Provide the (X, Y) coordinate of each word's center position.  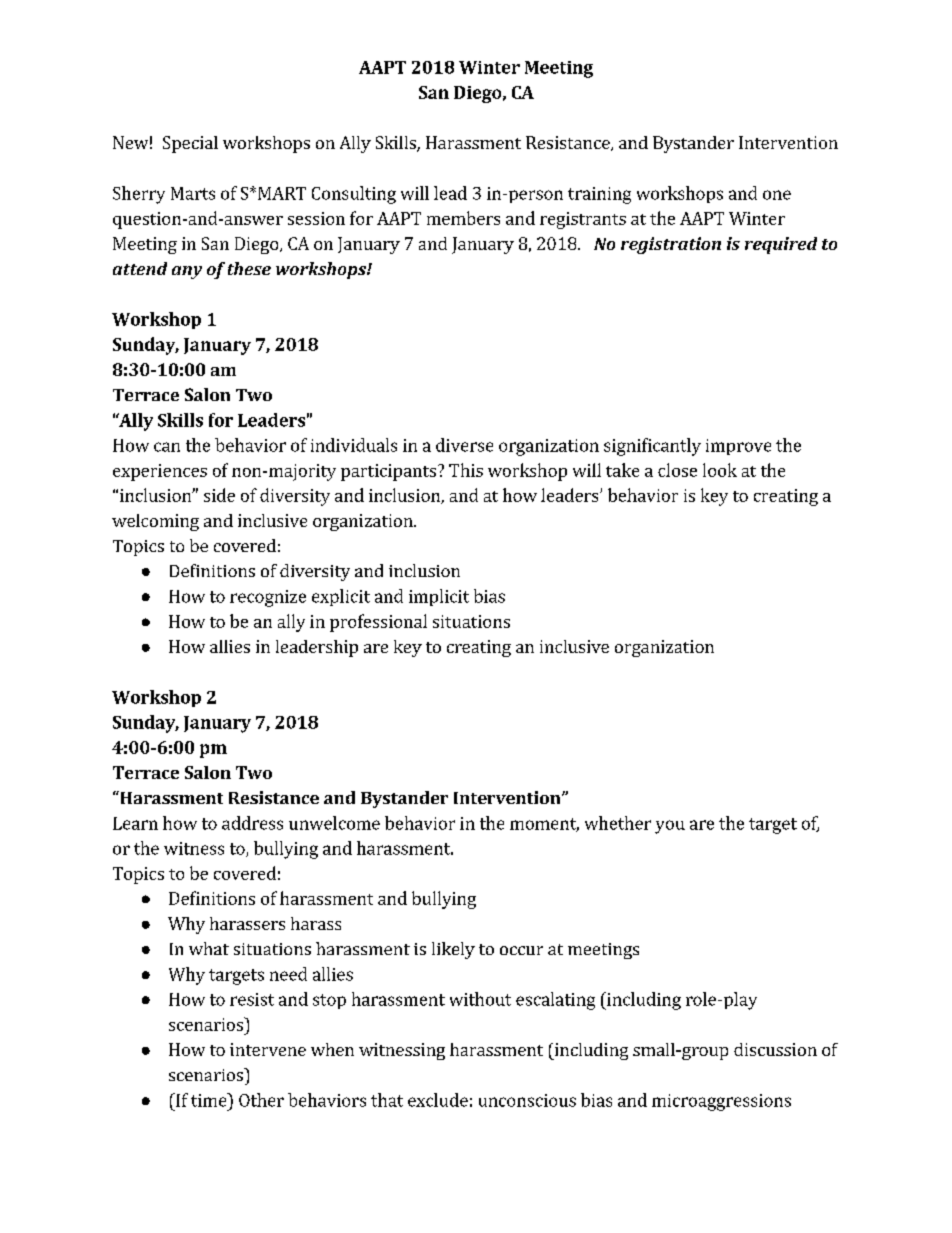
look (720, 470)
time (210, 1100)
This (466, 470)
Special (190, 144)
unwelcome (334, 823)
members (463, 218)
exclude (438, 1100)
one (777, 195)
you (670, 827)
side (219, 495)
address (252, 823)
